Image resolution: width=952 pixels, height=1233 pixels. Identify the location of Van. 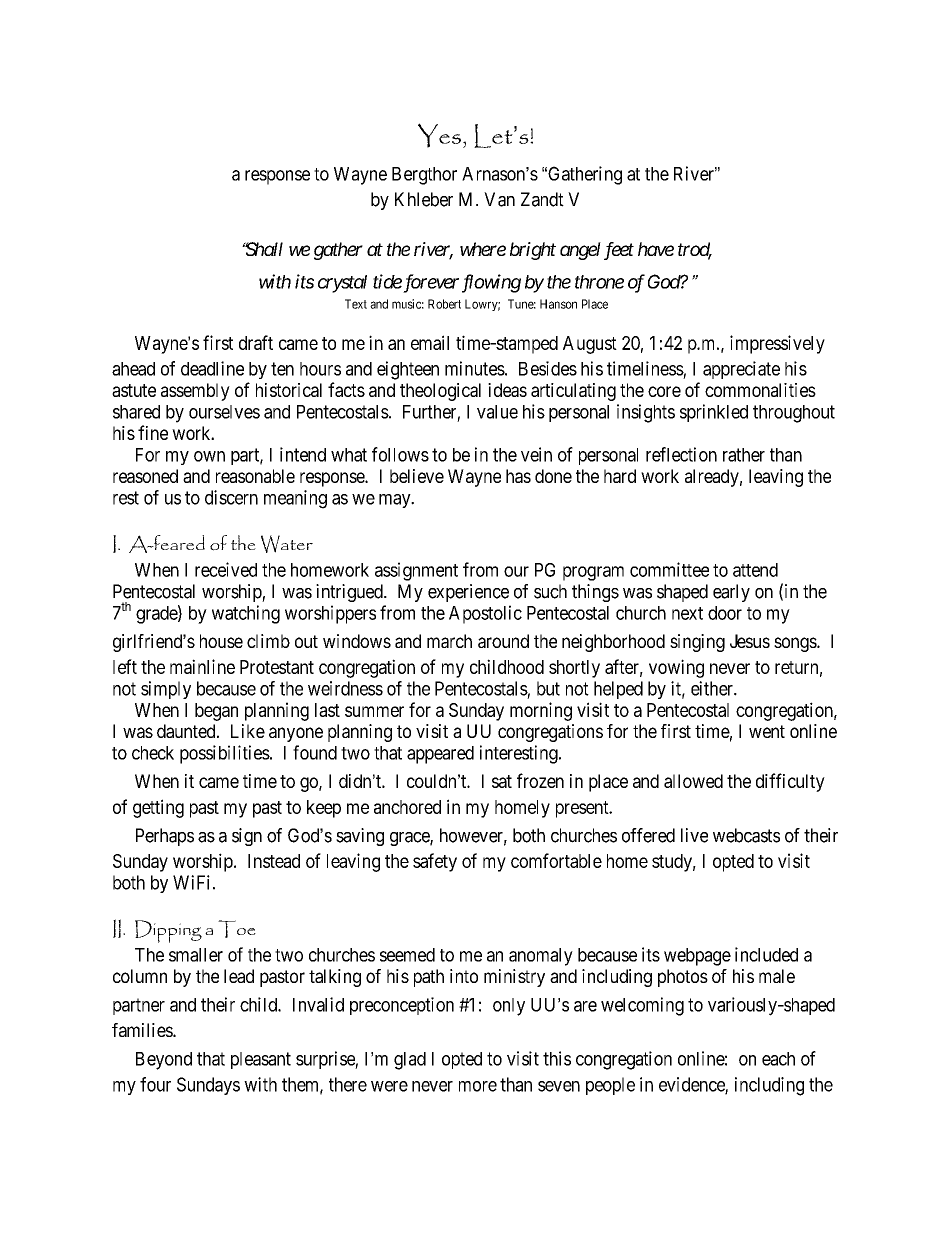
(499, 199).
